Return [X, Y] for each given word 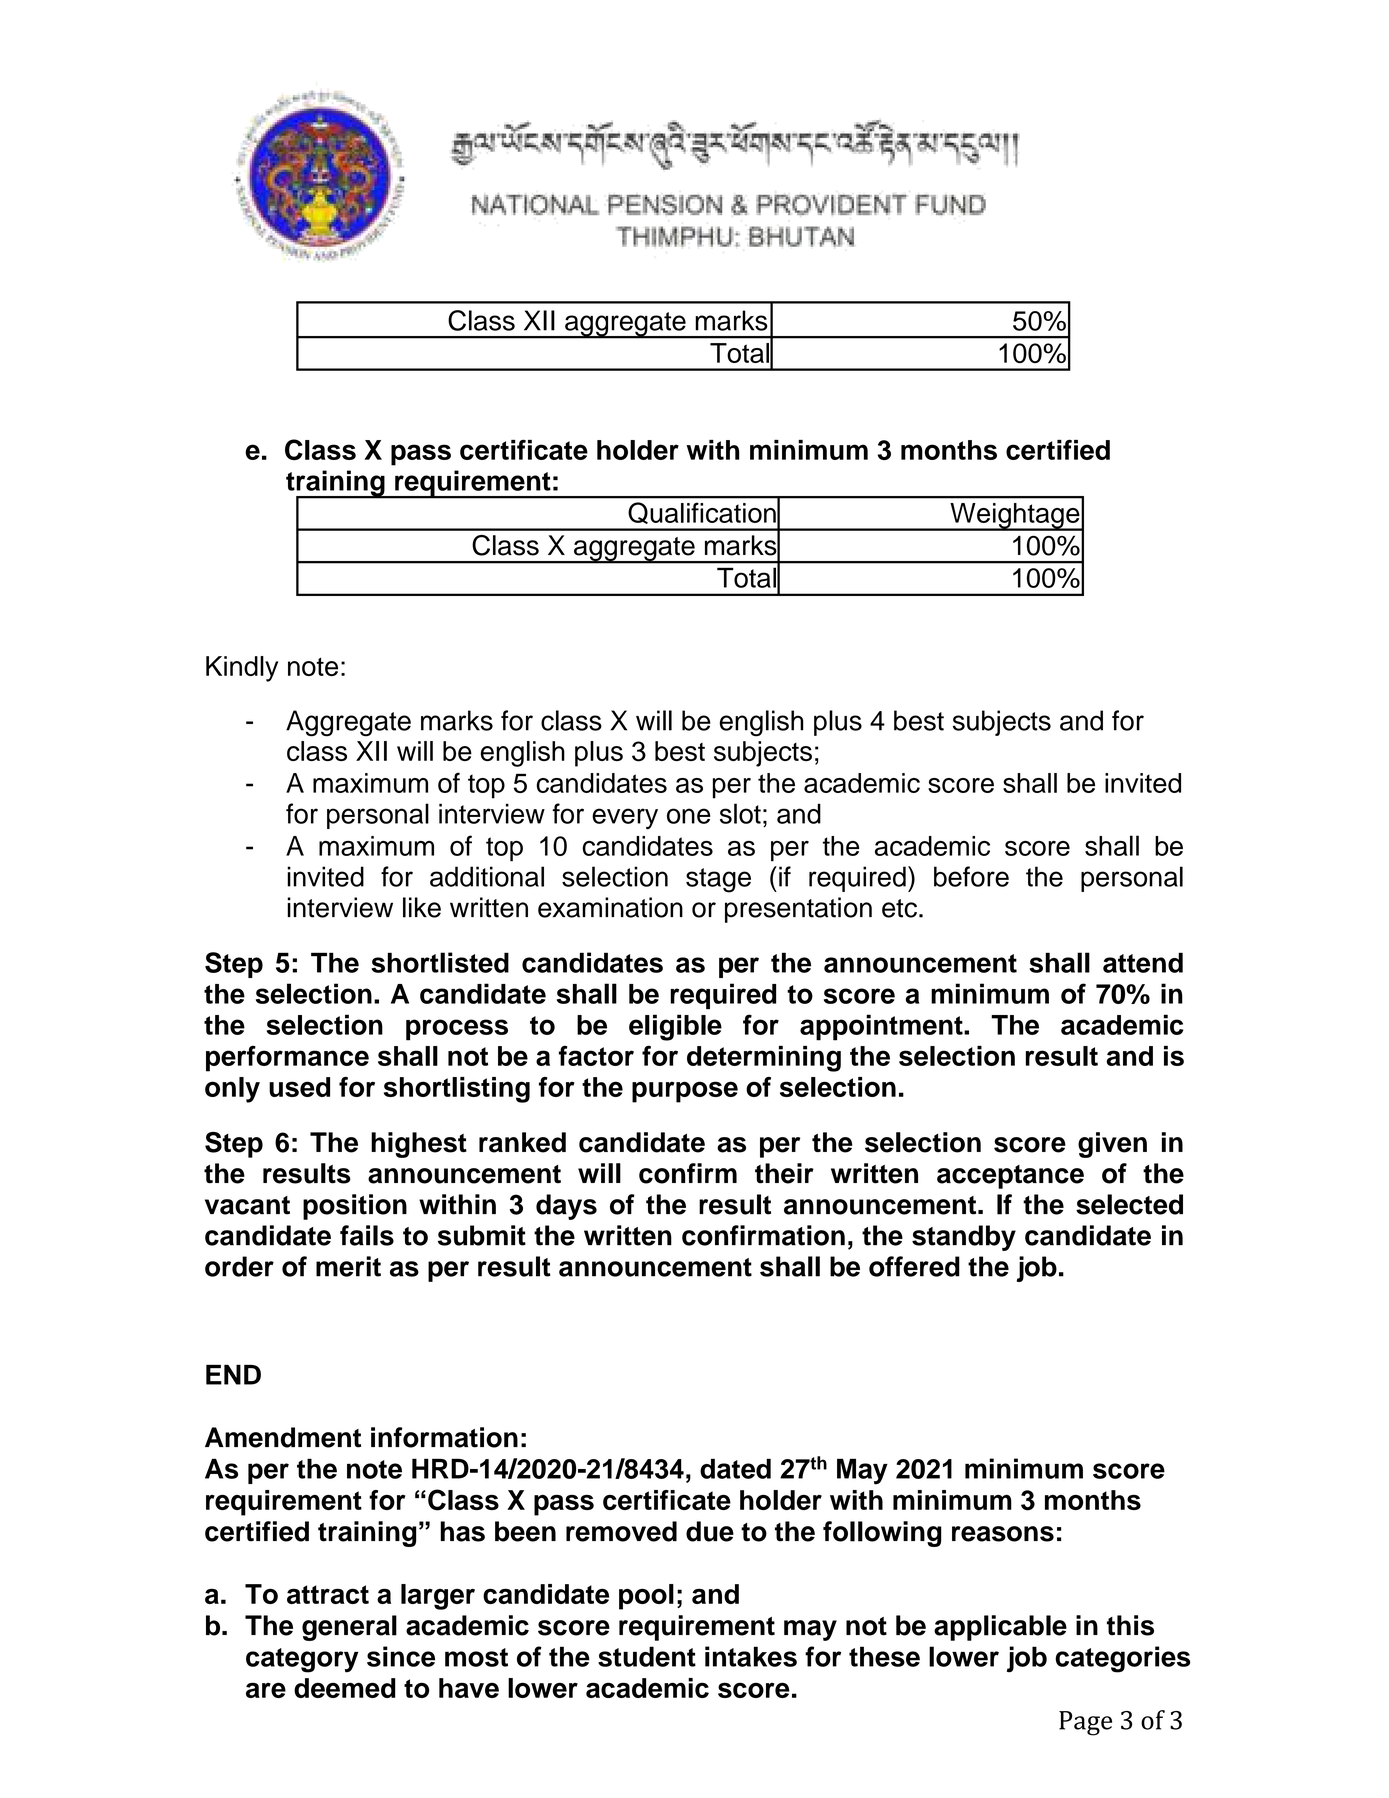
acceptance [1010, 1177]
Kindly [242, 669]
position [355, 1207]
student [647, 1656]
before [971, 876]
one [689, 816]
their [784, 1173]
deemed [345, 1688]
